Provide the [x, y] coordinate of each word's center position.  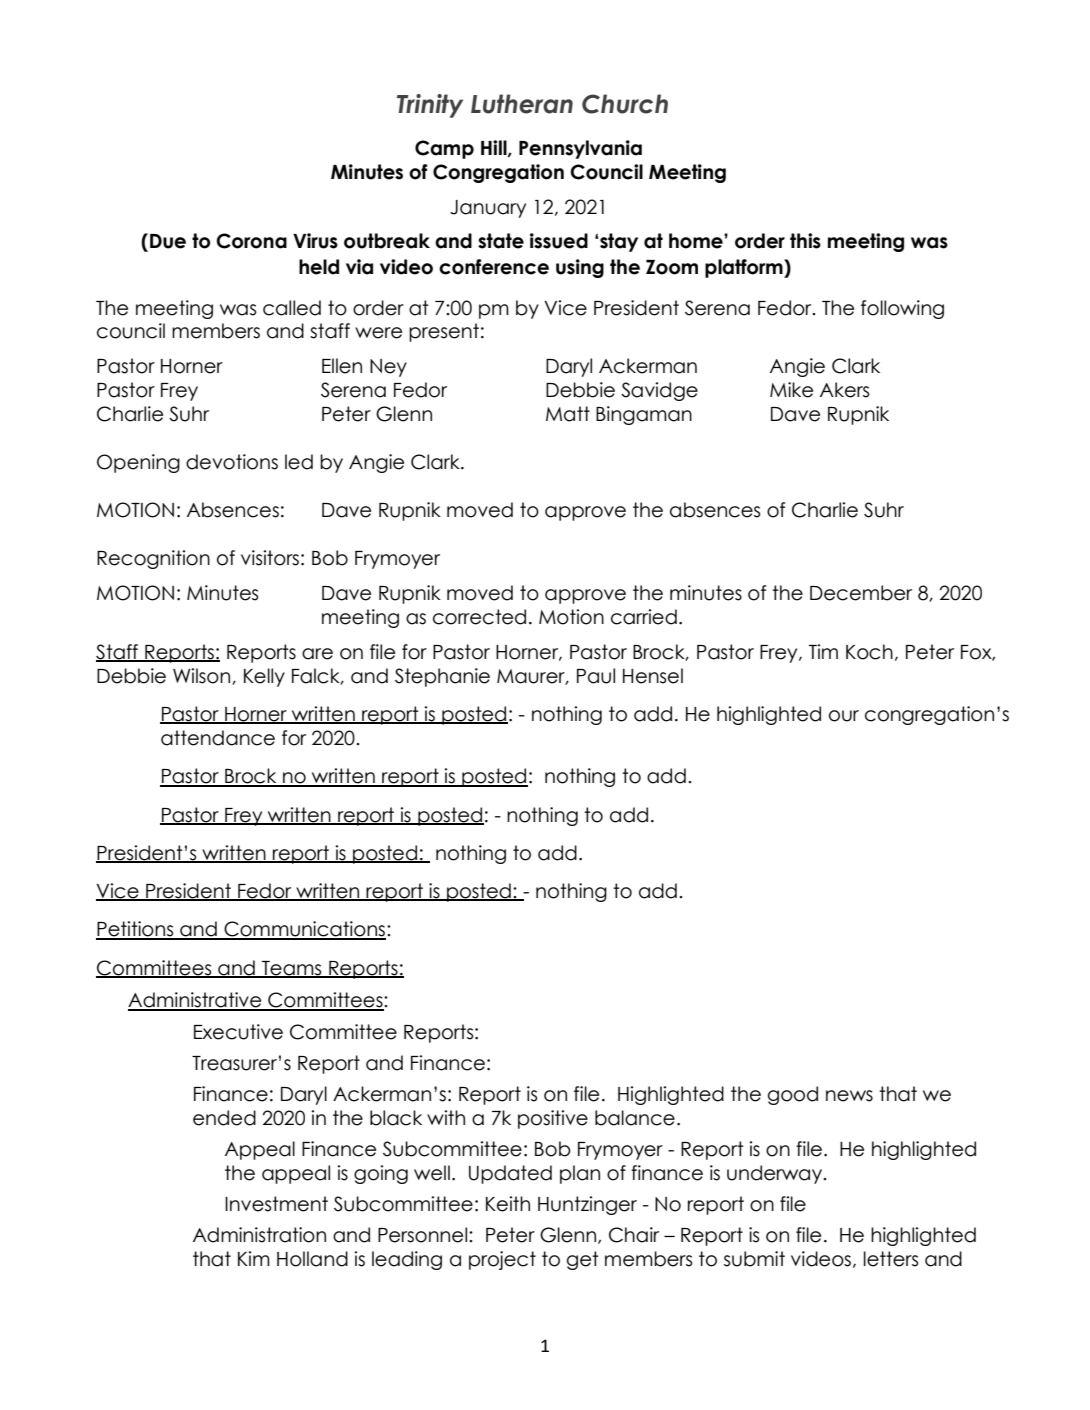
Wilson [203, 676]
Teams [292, 969]
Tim [823, 651]
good [793, 1095]
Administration [259, 1235]
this [805, 241]
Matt [568, 414]
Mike [791, 390]
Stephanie [442, 677]
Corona [251, 241]
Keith [508, 1204]
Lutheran [522, 104]
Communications [305, 930]
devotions [232, 462]
